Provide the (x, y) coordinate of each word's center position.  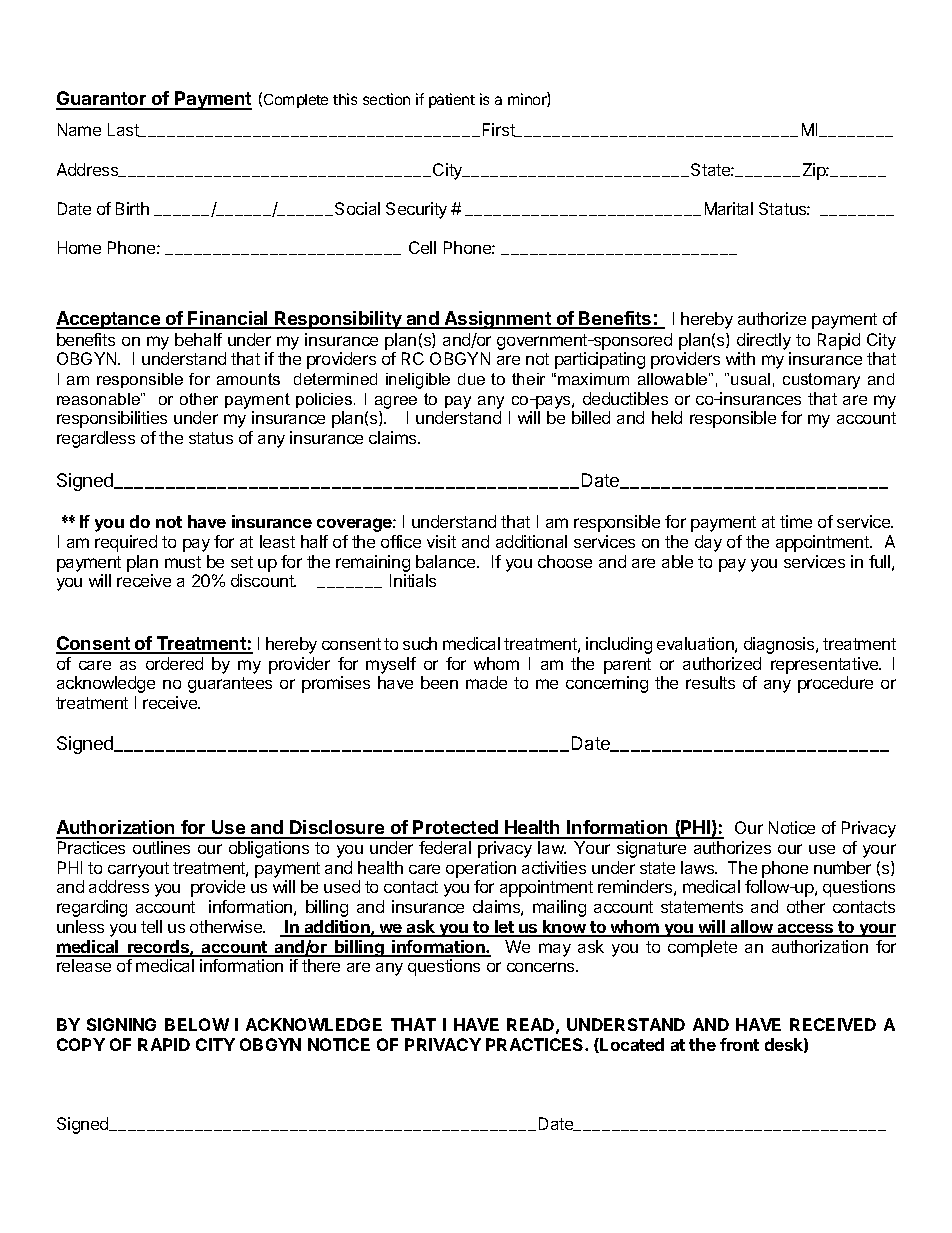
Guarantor (102, 100)
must (183, 562)
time (796, 521)
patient (452, 100)
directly (764, 341)
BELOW (197, 1024)
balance (447, 561)
